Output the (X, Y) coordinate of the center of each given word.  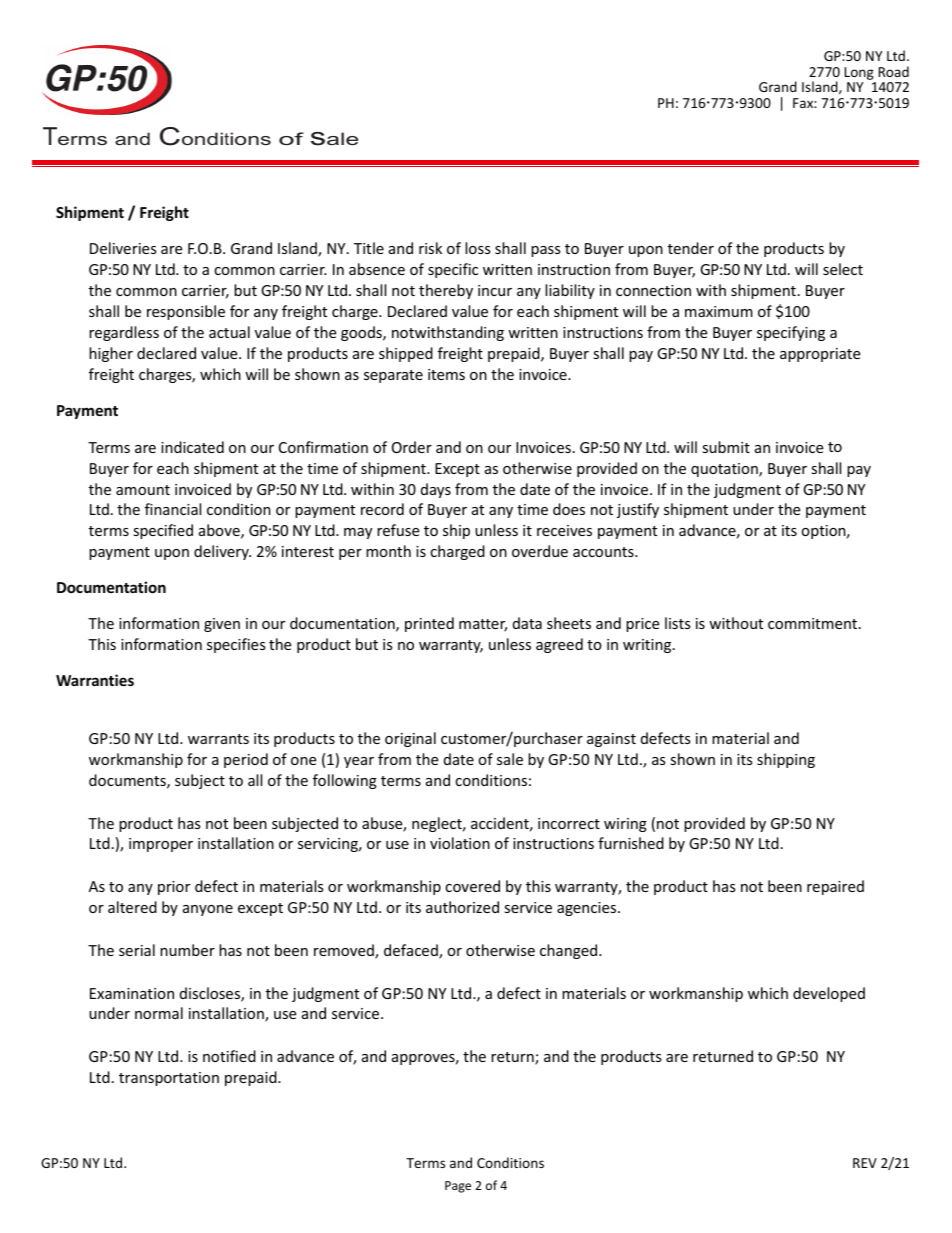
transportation (169, 1079)
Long (859, 73)
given (222, 625)
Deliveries (123, 248)
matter (483, 625)
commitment (814, 623)
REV (865, 1163)
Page (458, 1187)
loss (478, 248)
